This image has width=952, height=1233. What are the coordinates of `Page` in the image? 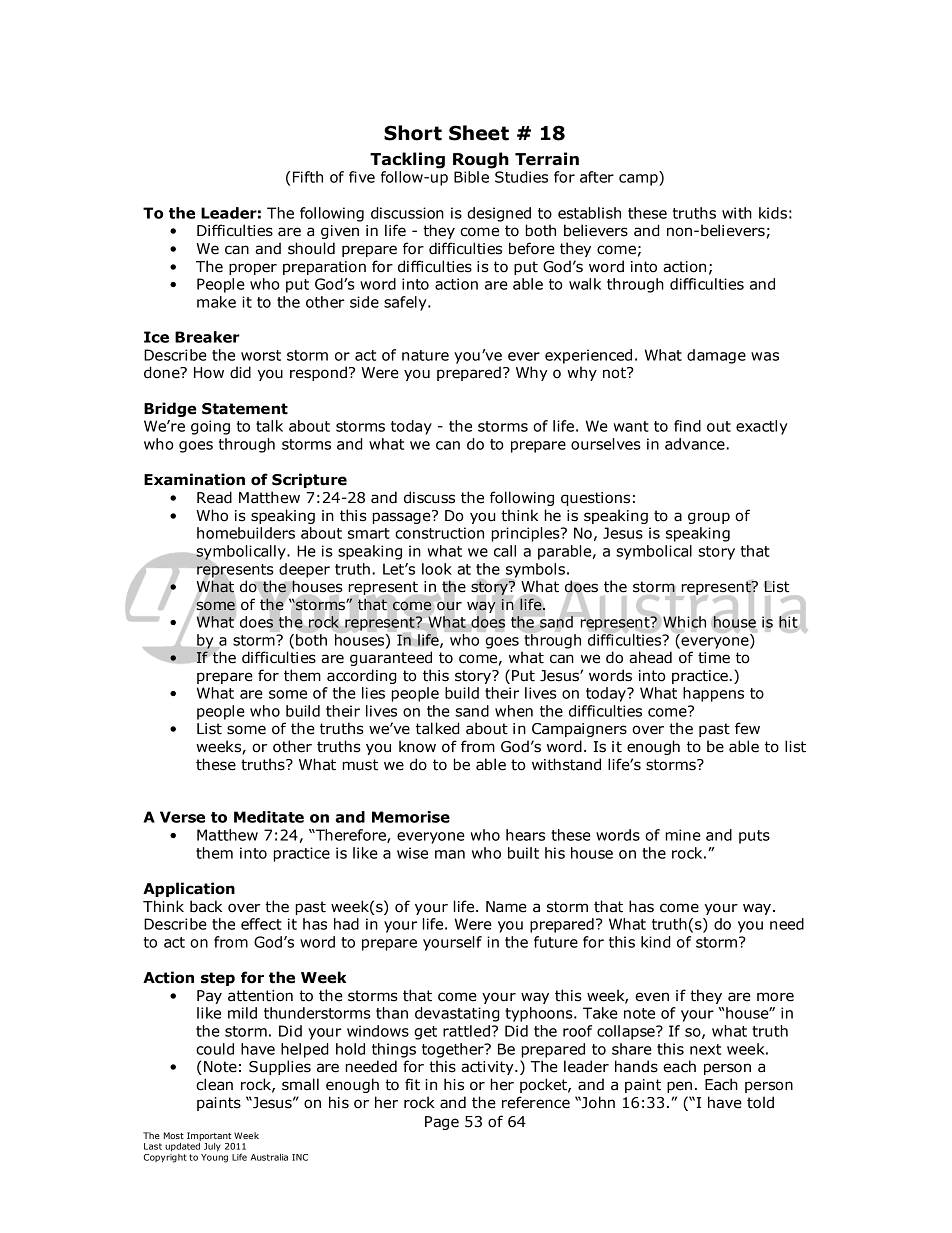 It's located at (442, 1123).
